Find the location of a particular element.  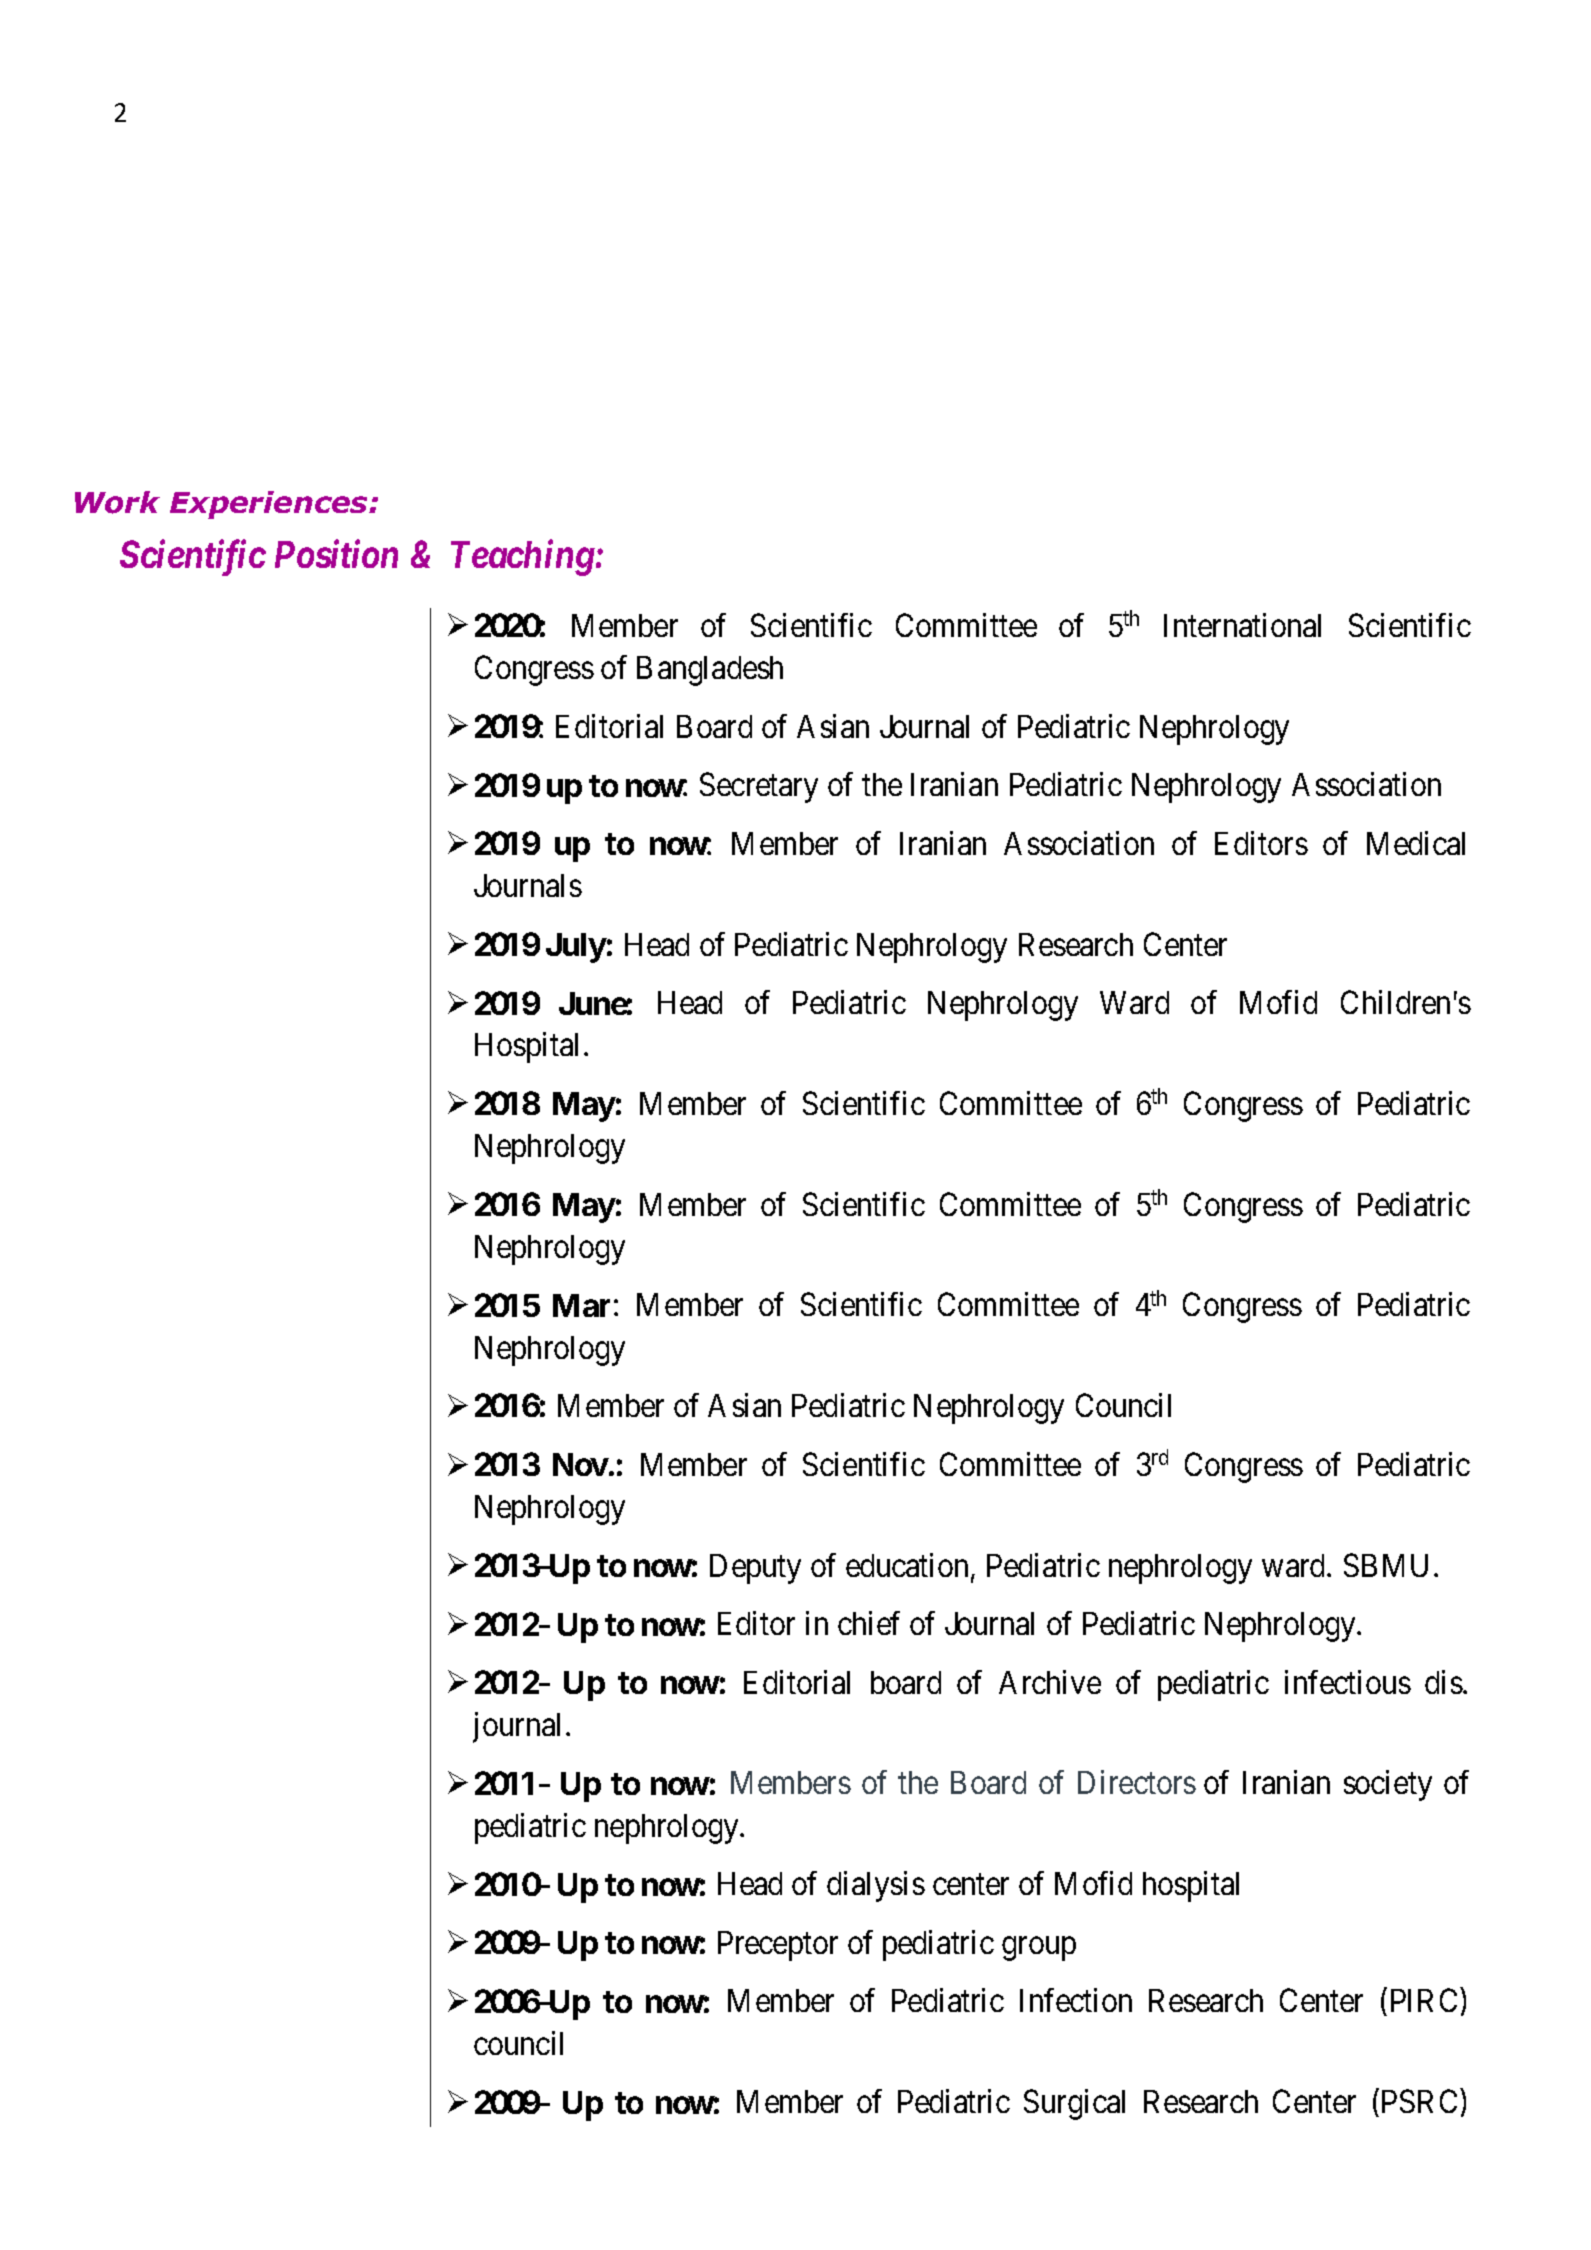

society is located at coordinates (1388, 1786).
